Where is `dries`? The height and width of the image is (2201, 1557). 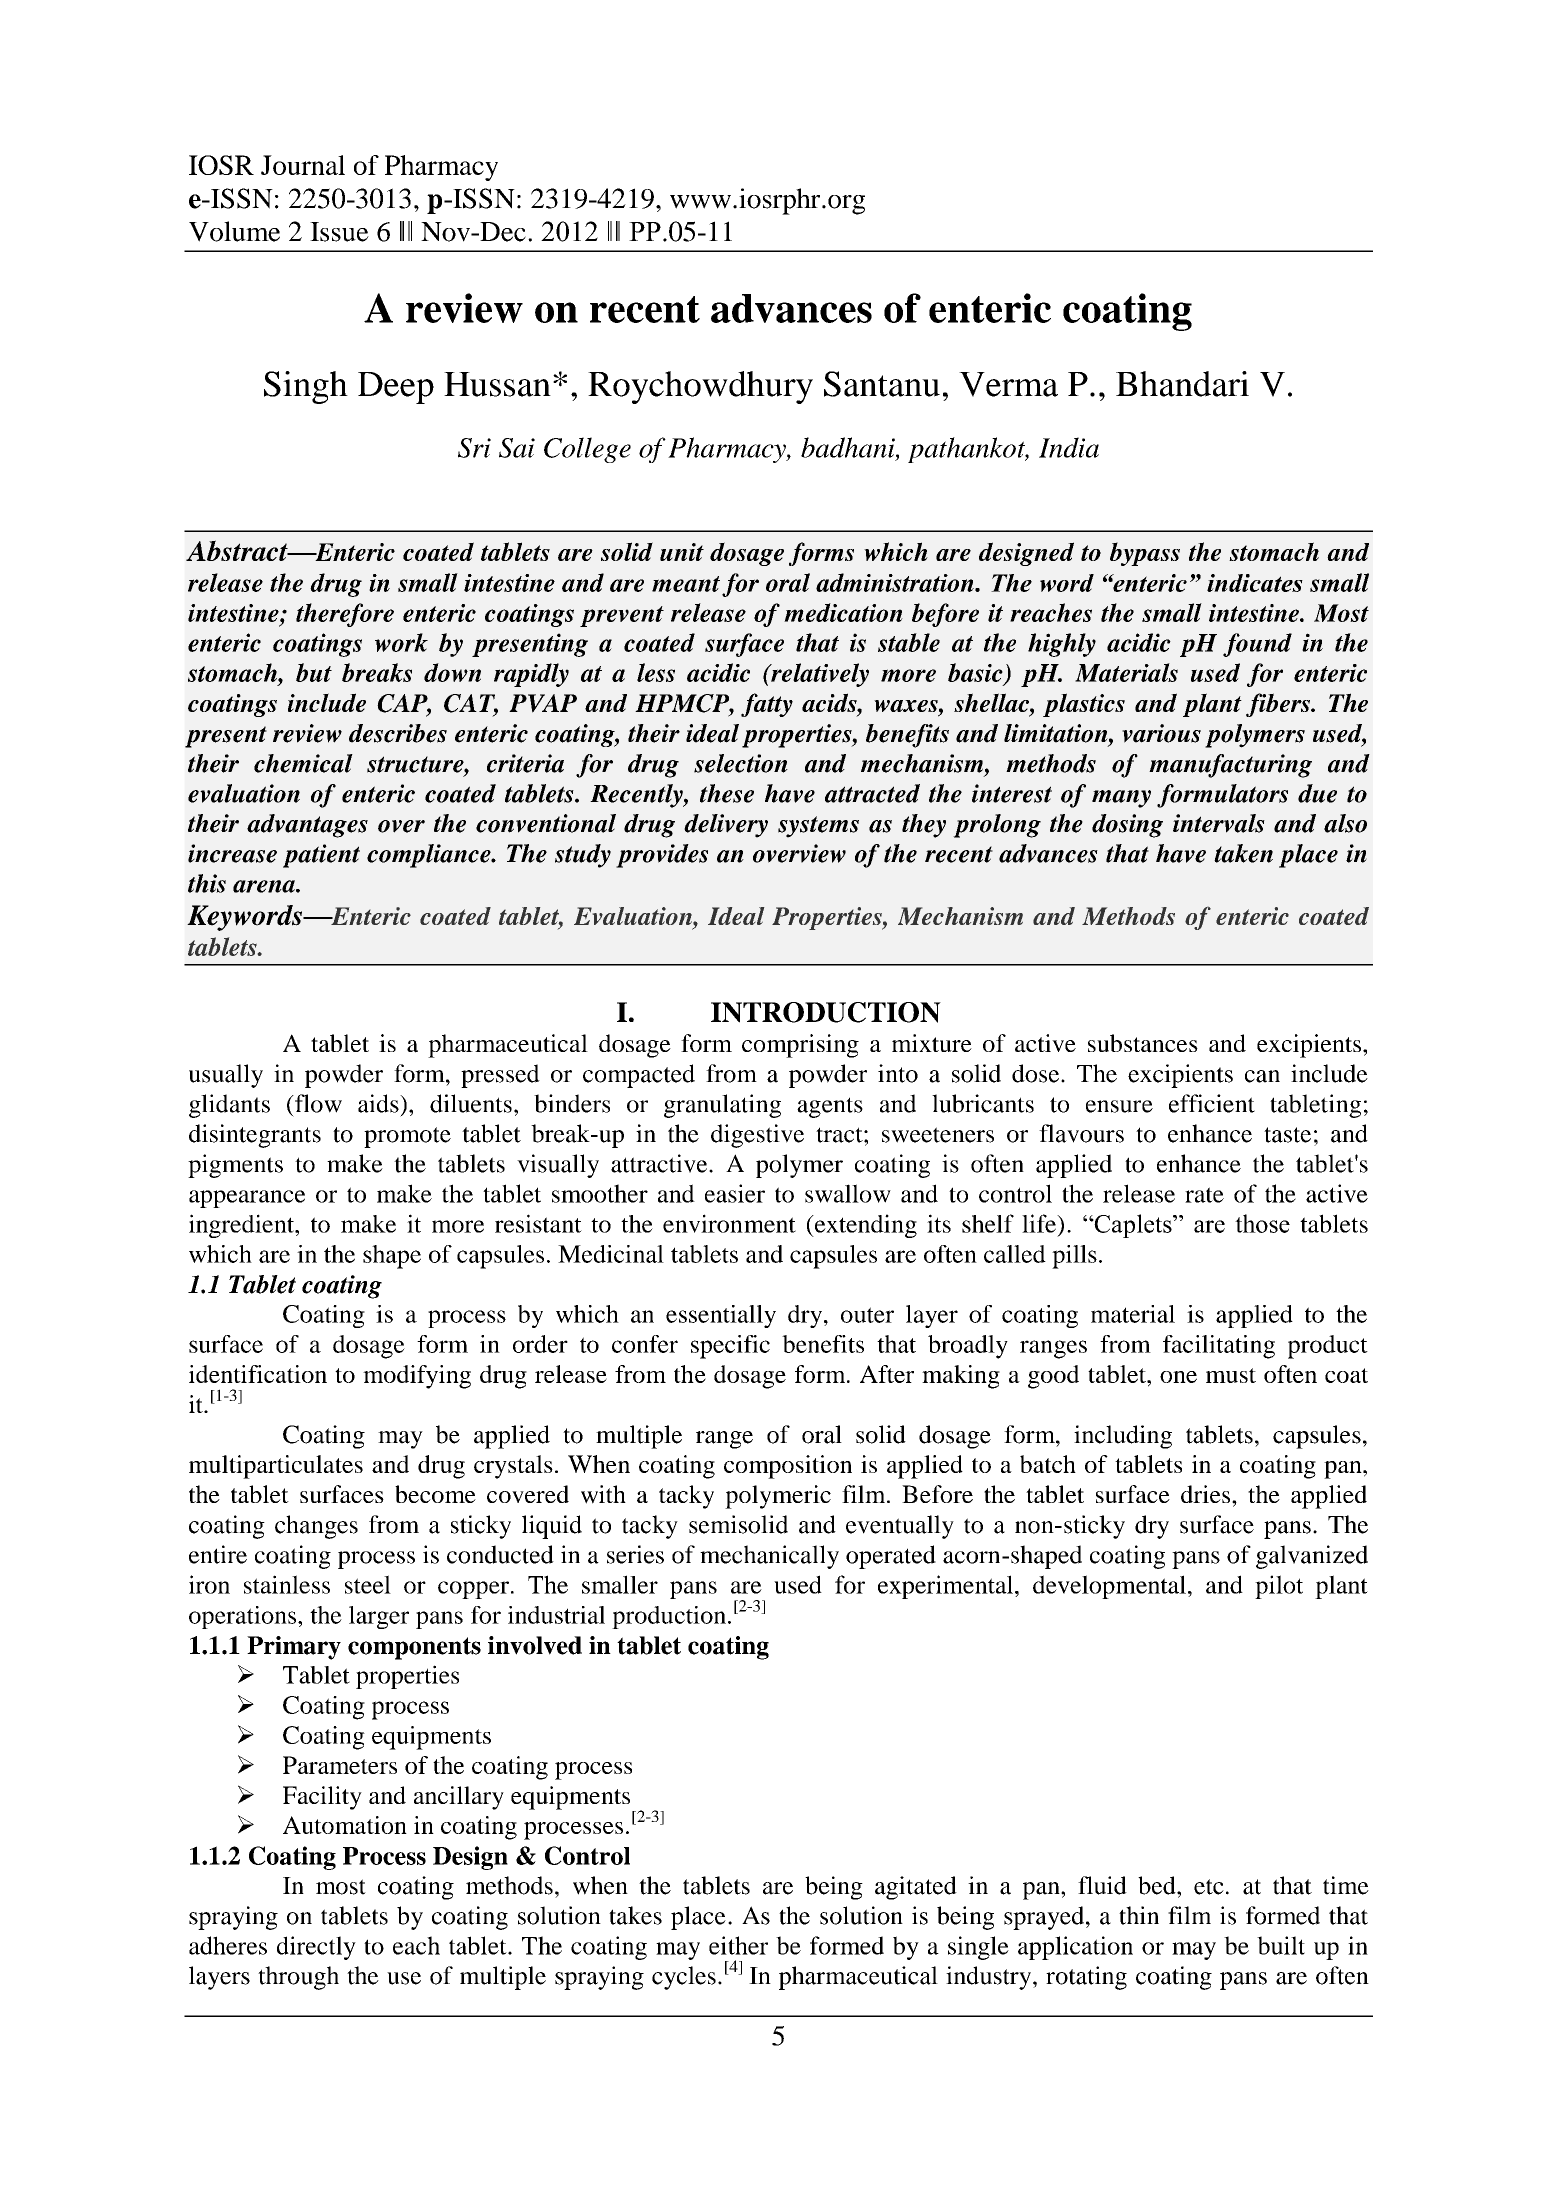
dries is located at coordinates (1207, 1494).
